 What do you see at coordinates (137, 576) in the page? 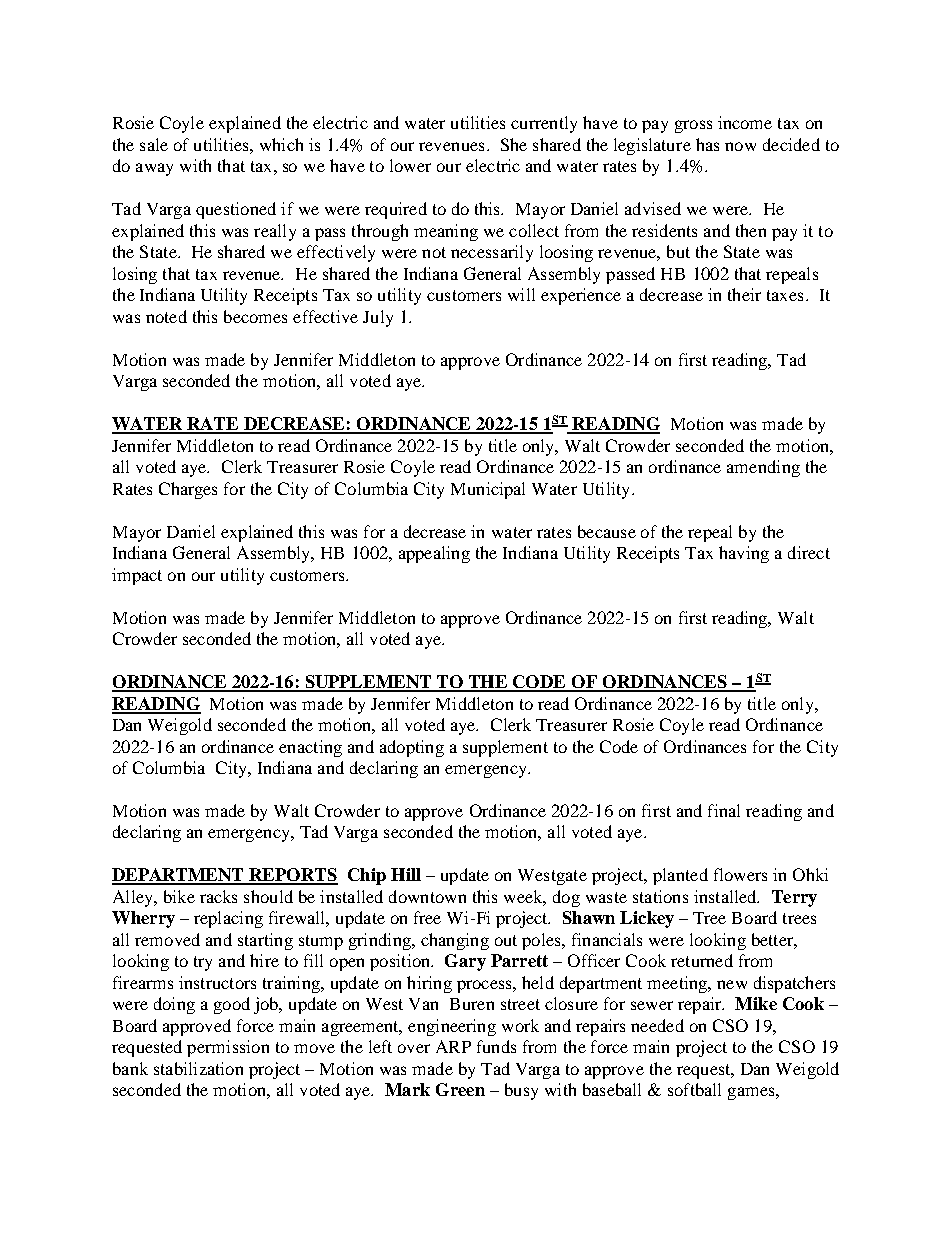
I see `impact` at bounding box center [137, 576].
